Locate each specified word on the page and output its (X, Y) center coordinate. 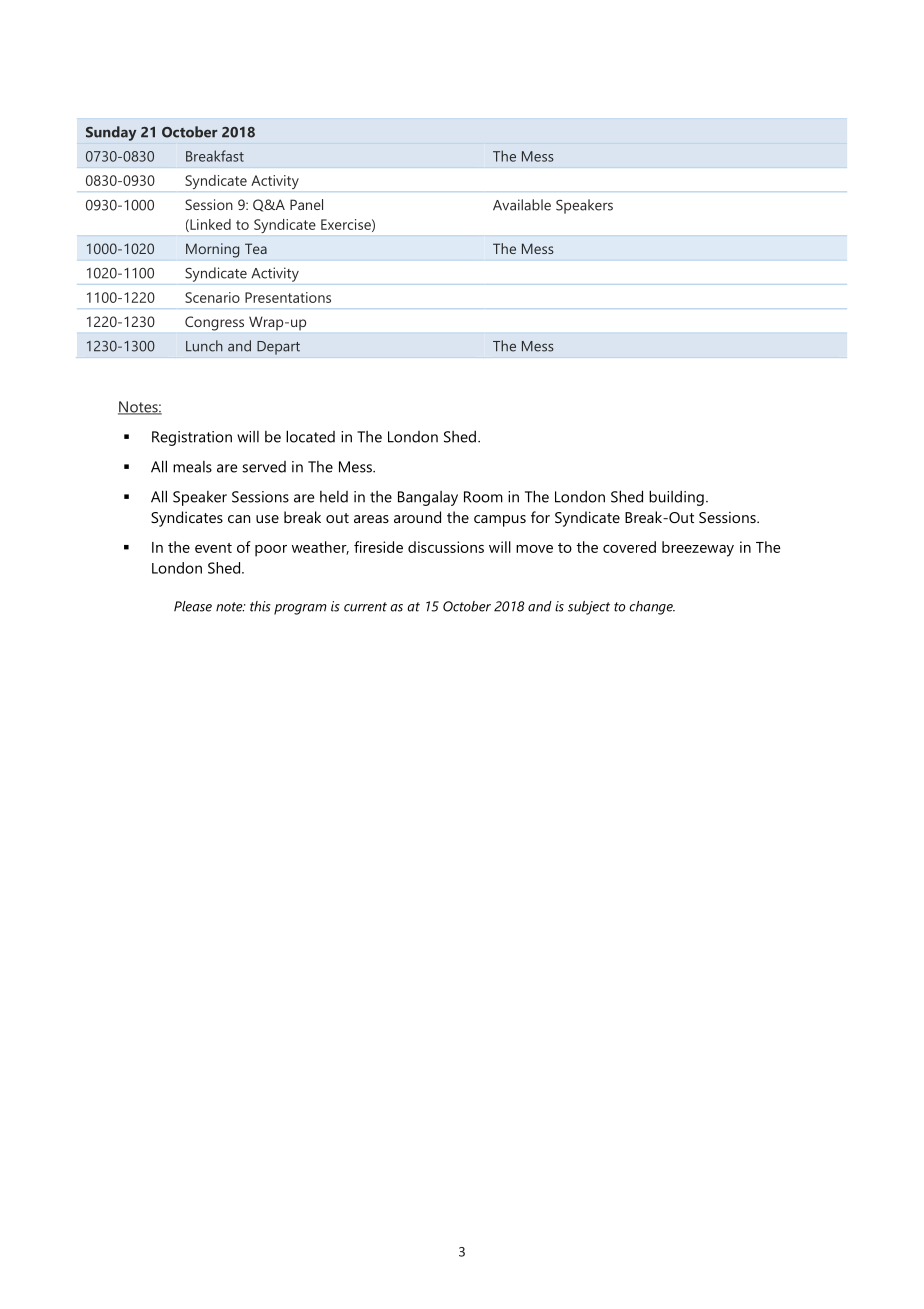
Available (522, 205)
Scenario (212, 297)
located (310, 436)
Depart (278, 348)
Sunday (111, 133)
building (676, 498)
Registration (192, 438)
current (365, 607)
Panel (306, 204)
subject (589, 608)
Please (193, 606)
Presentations (288, 297)
